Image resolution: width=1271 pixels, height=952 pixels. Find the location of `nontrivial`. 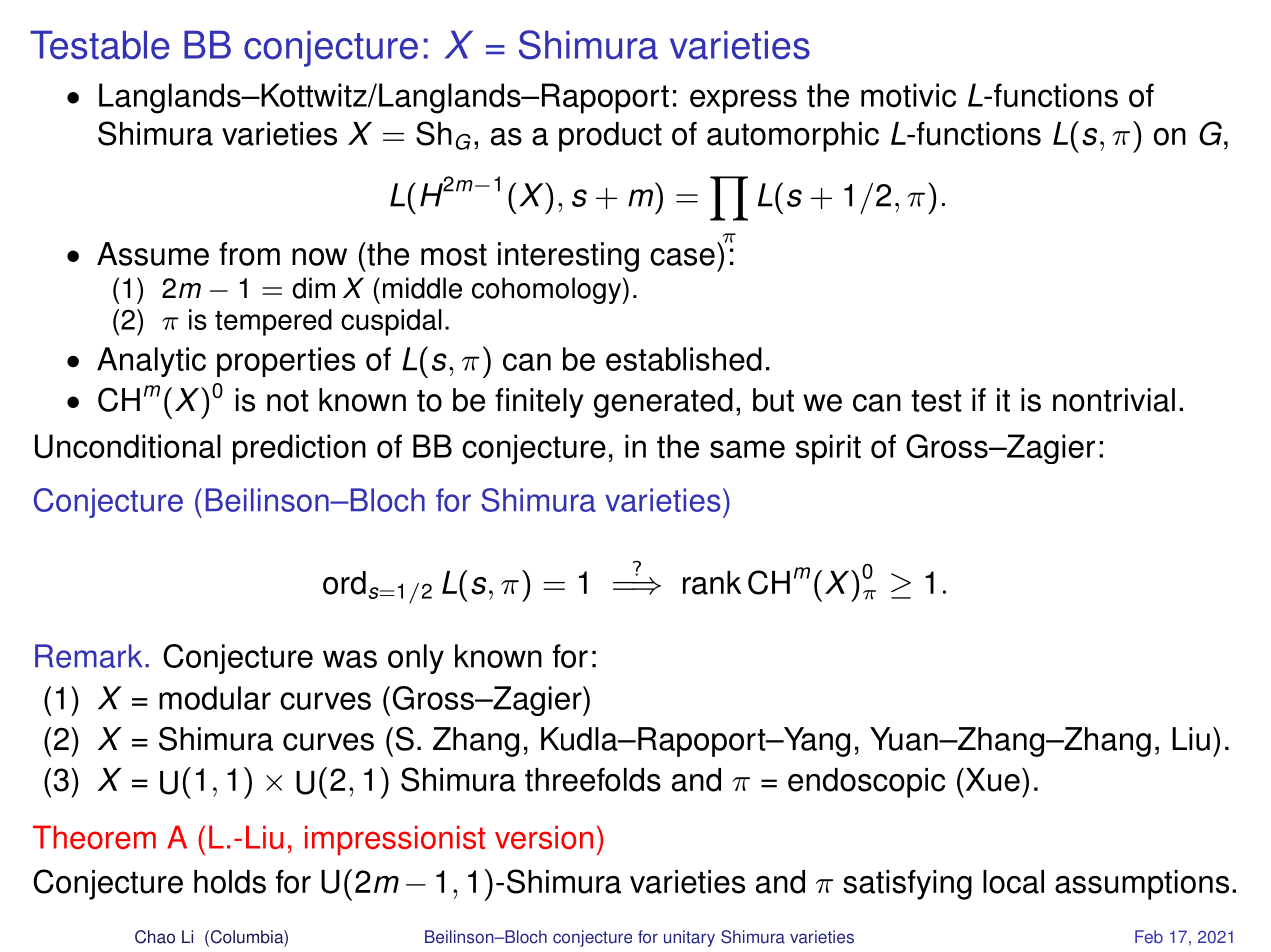

nontrivial is located at coordinates (1114, 400).
